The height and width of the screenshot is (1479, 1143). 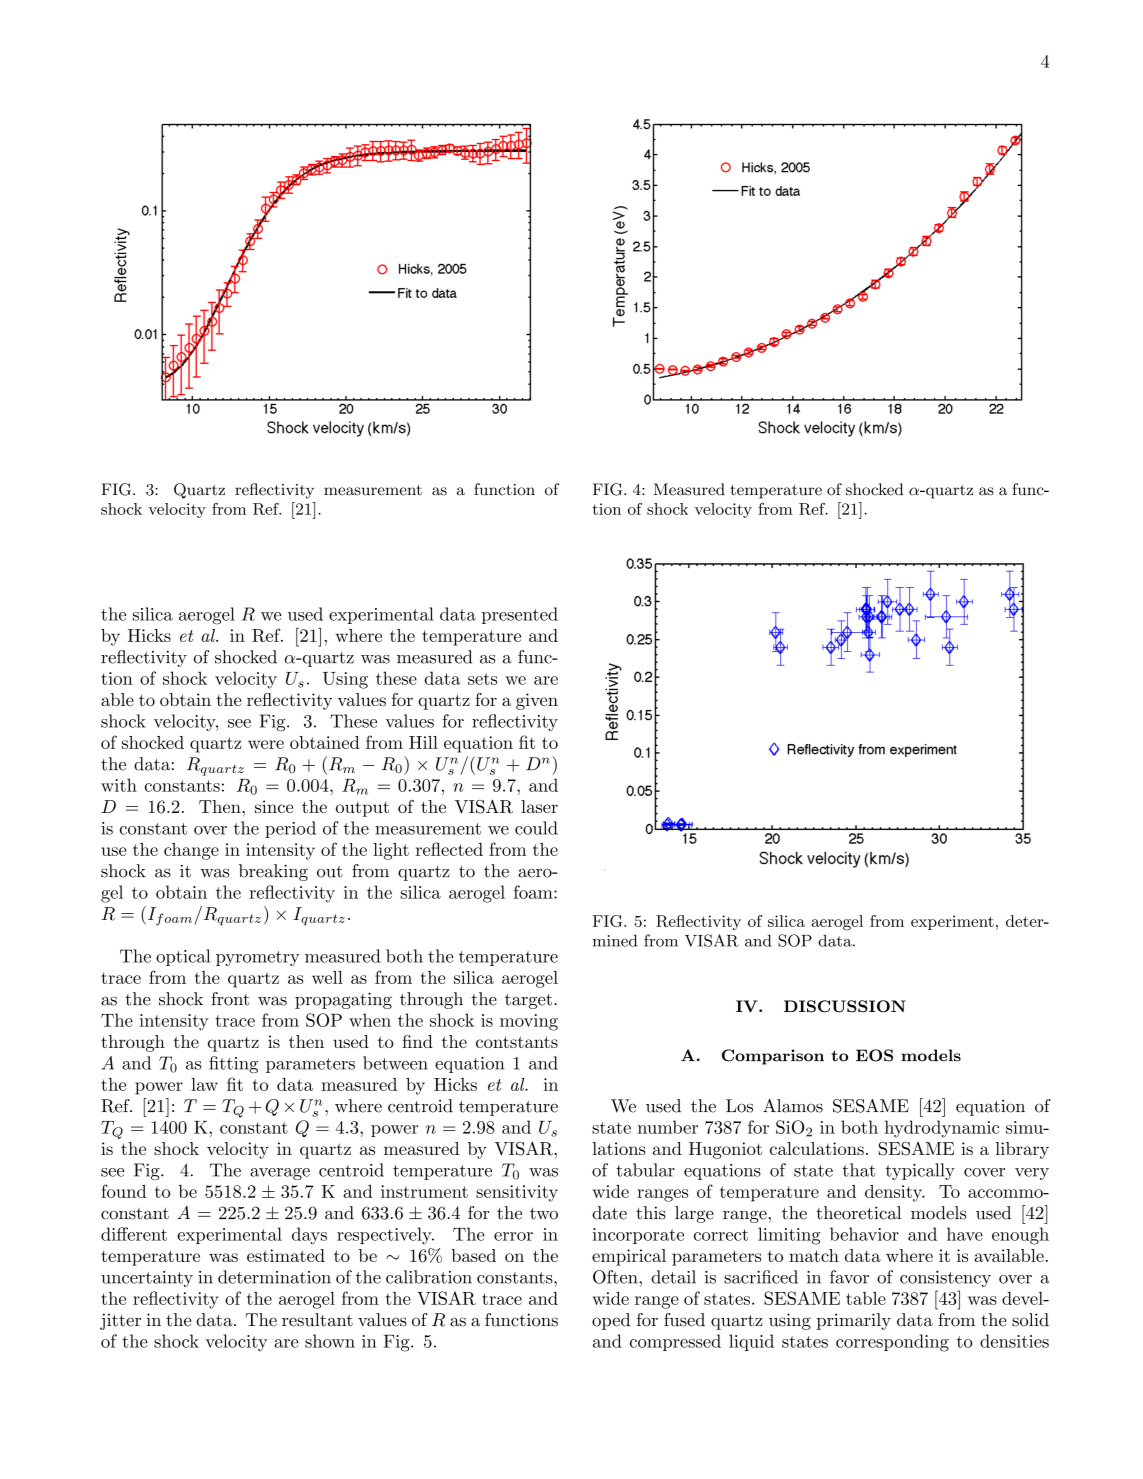 I want to click on DISCUSSION, so click(x=845, y=1006).
